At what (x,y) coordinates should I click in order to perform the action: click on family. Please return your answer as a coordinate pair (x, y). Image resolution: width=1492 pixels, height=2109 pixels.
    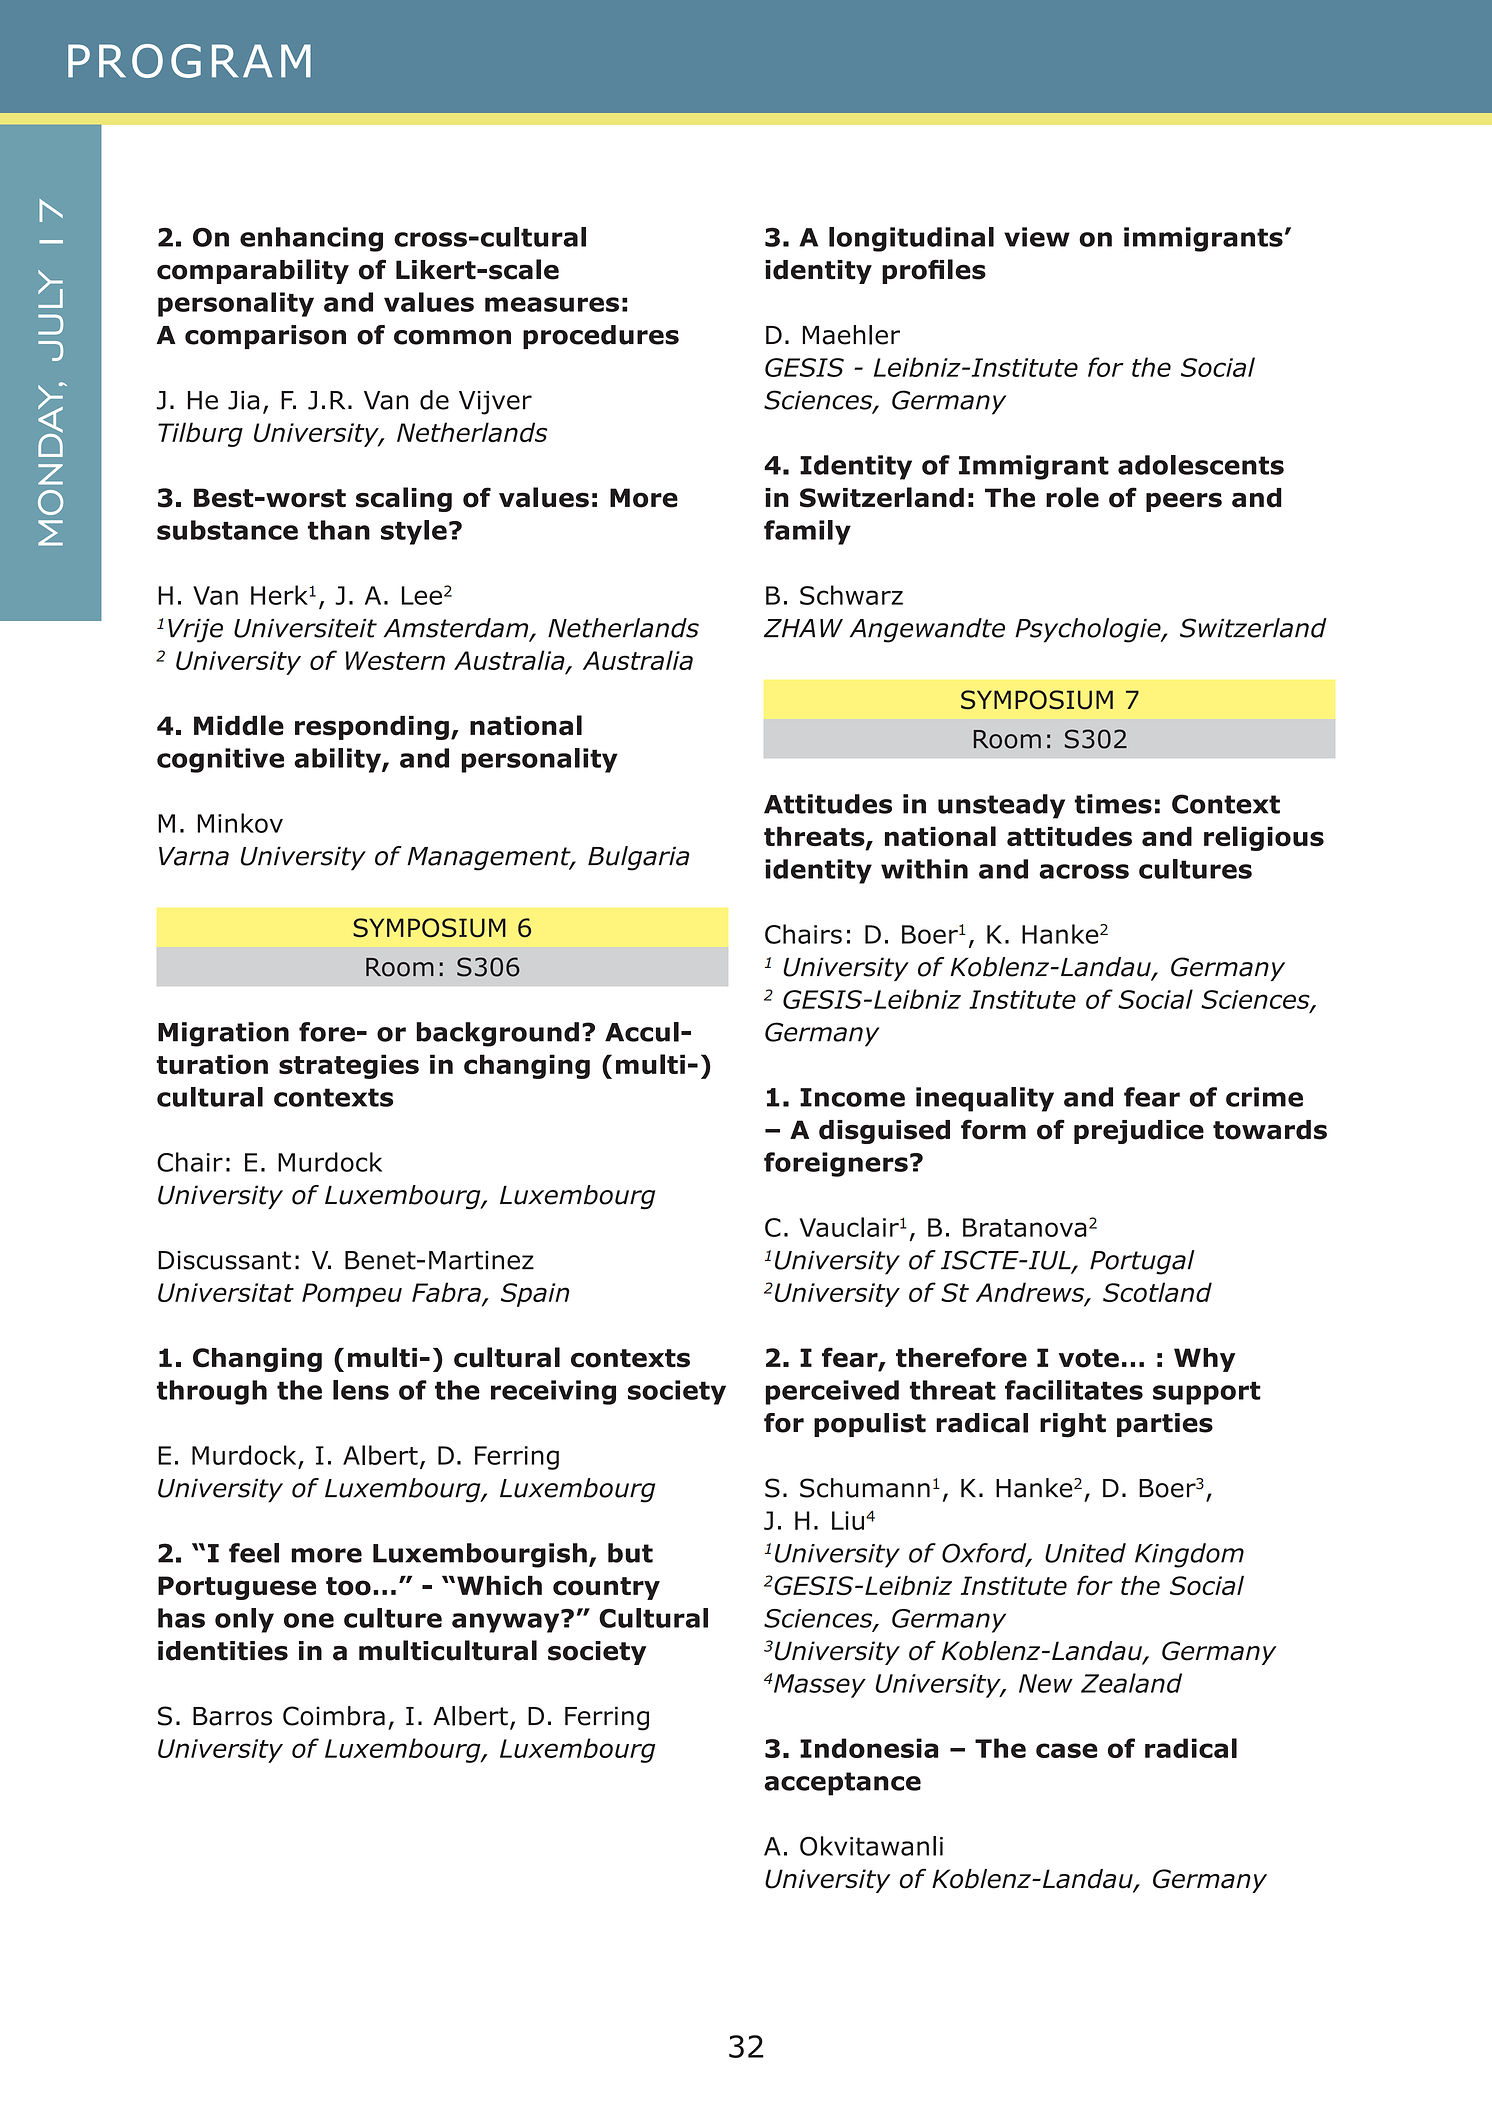
    Looking at the image, I should click on (807, 532).
